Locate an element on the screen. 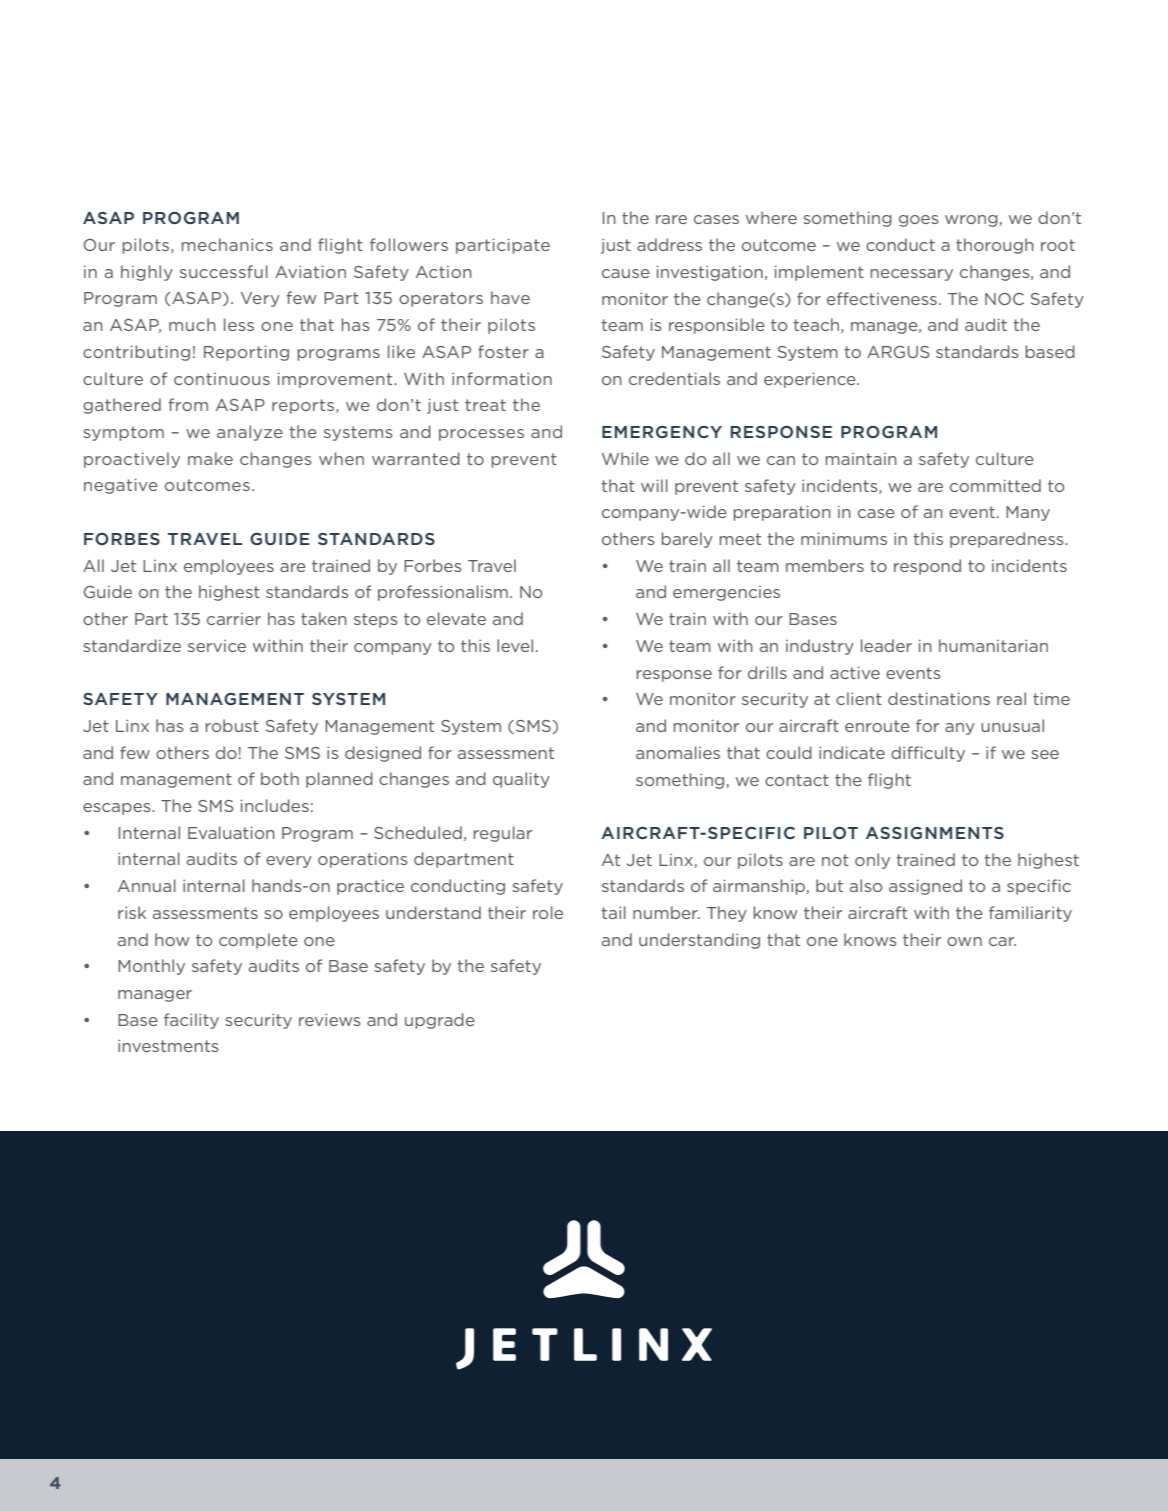 The width and height of the screenshot is (1168, 1511). level is located at coordinates (515, 645).
